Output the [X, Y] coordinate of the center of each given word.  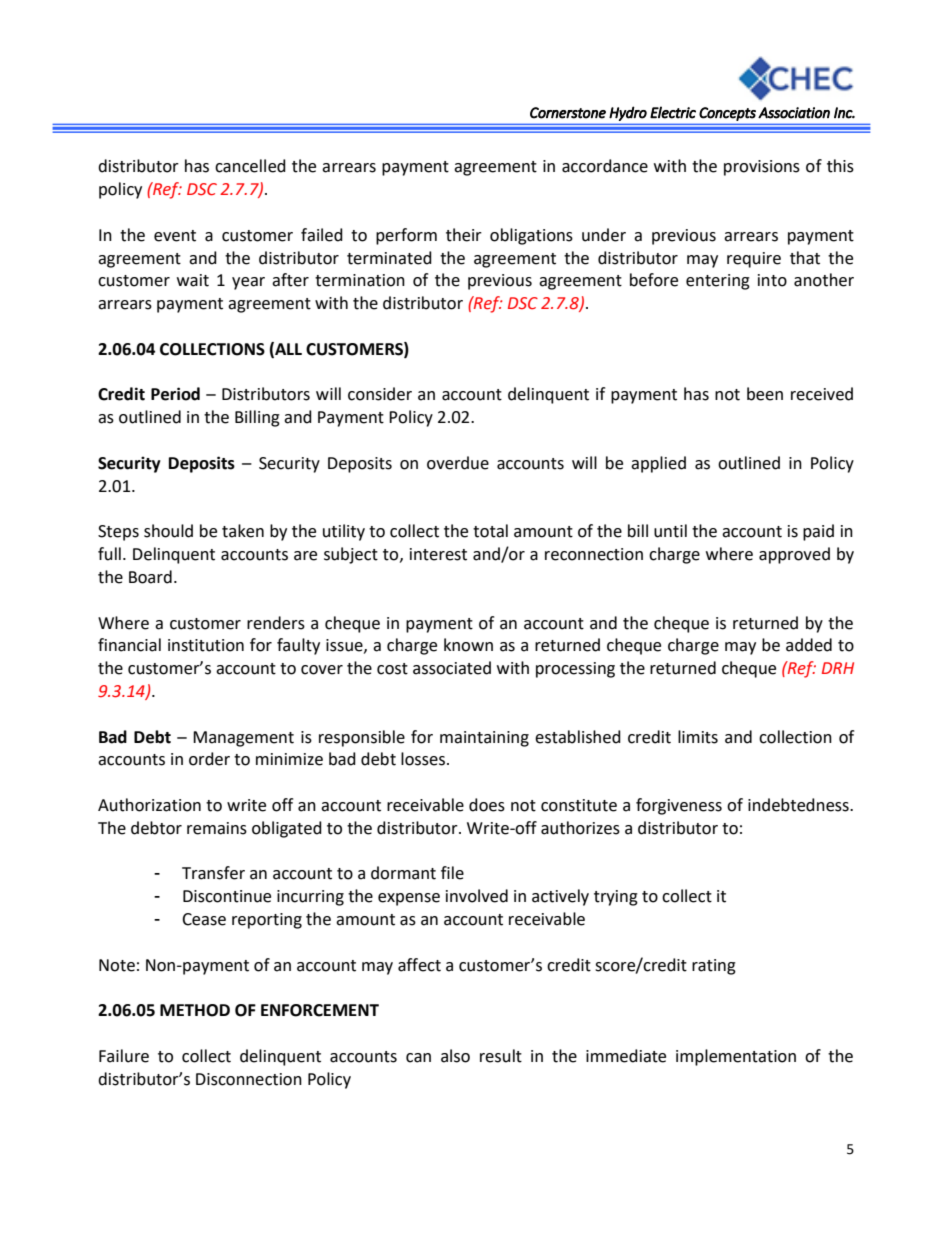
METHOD [195, 1010]
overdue [458, 463]
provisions [762, 168]
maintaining [484, 739]
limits [698, 737]
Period [175, 394]
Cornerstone [568, 113]
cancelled [250, 166]
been [765, 394]
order [209, 759]
